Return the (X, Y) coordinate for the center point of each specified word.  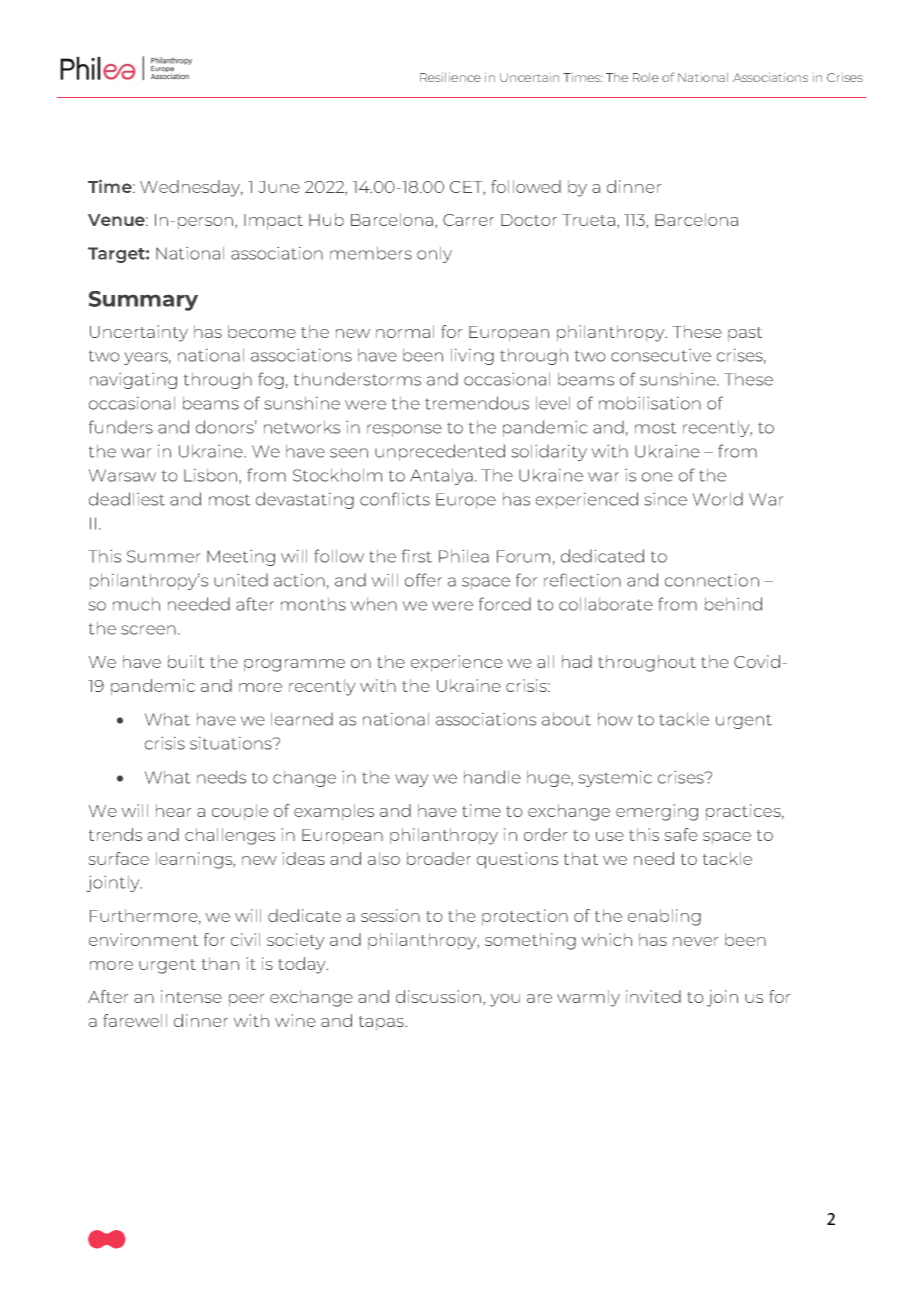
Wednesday (191, 188)
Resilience (450, 77)
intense (191, 996)
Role (646, 77)
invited (653, 996)
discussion (440, 996)
